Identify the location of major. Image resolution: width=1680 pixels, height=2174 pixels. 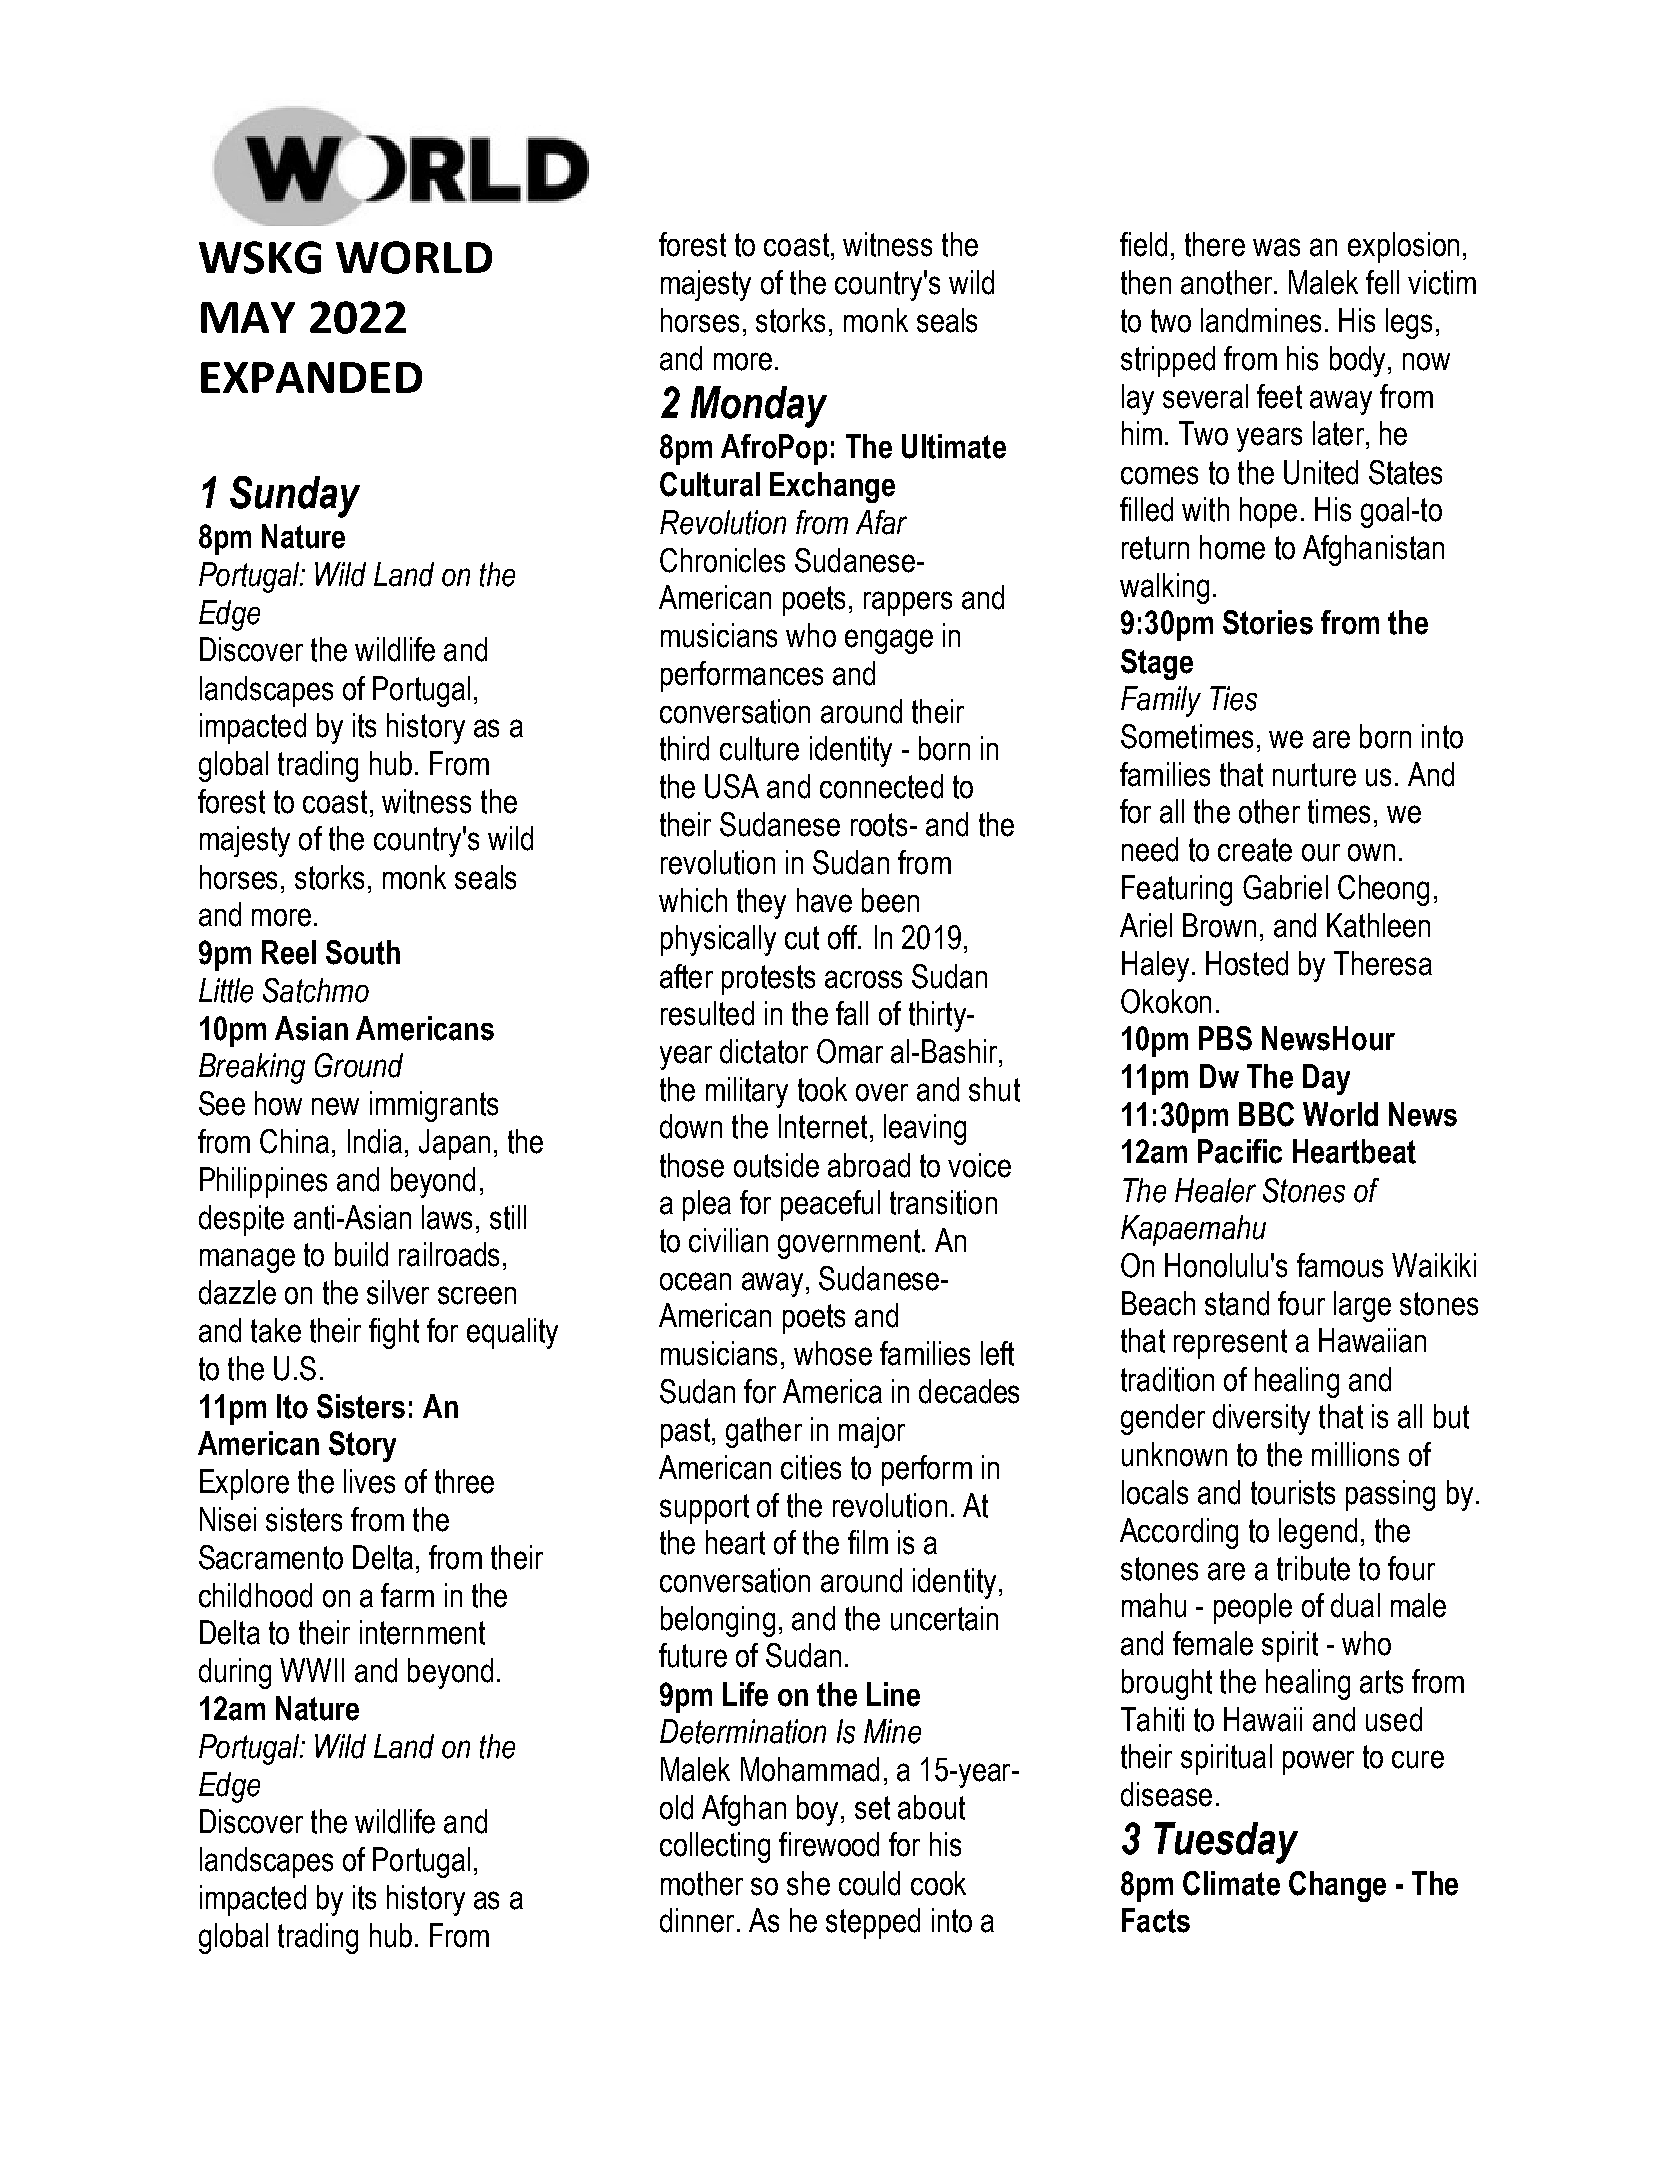
(872, 1432).
